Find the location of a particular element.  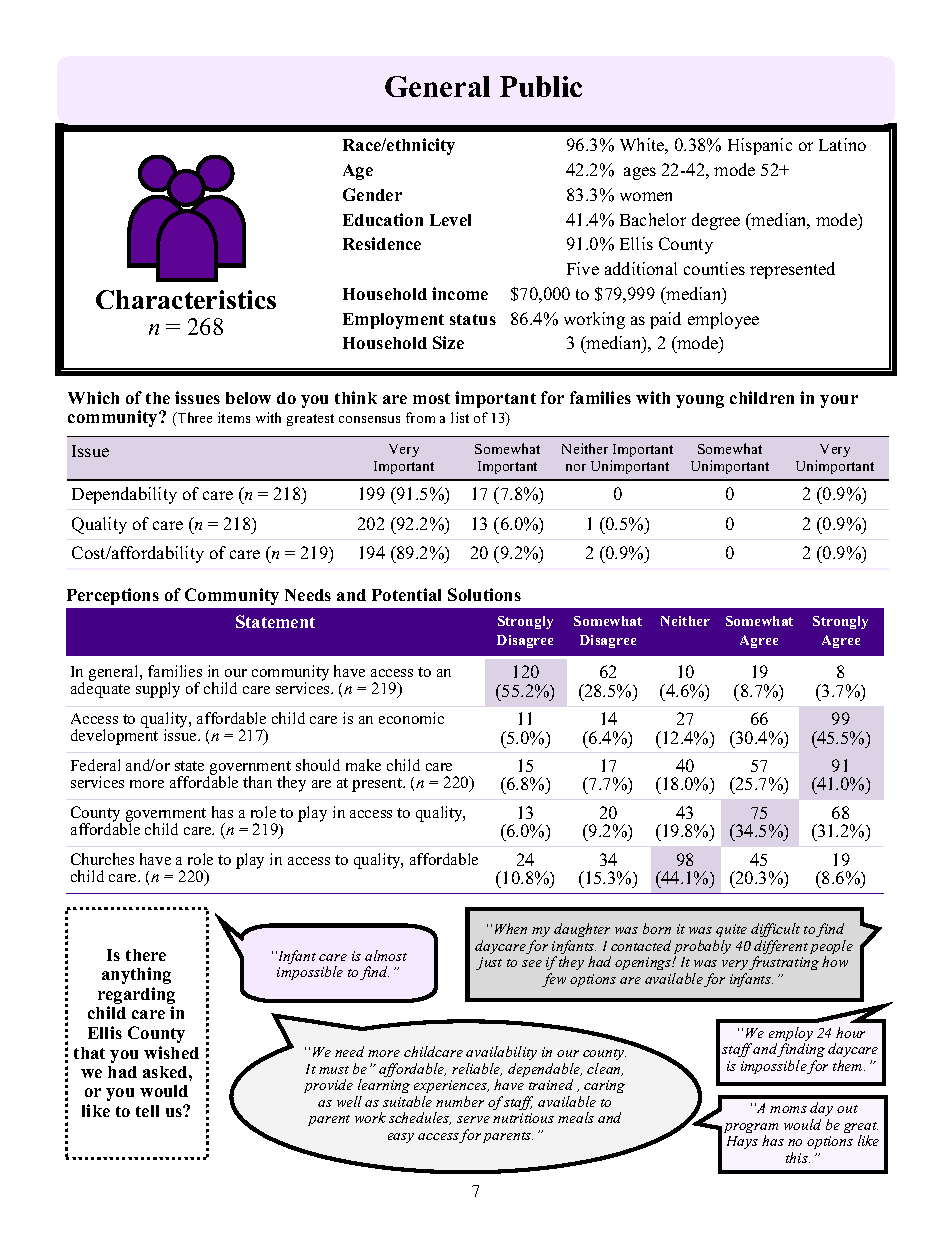

Public is located at coordinates (541, 86).
